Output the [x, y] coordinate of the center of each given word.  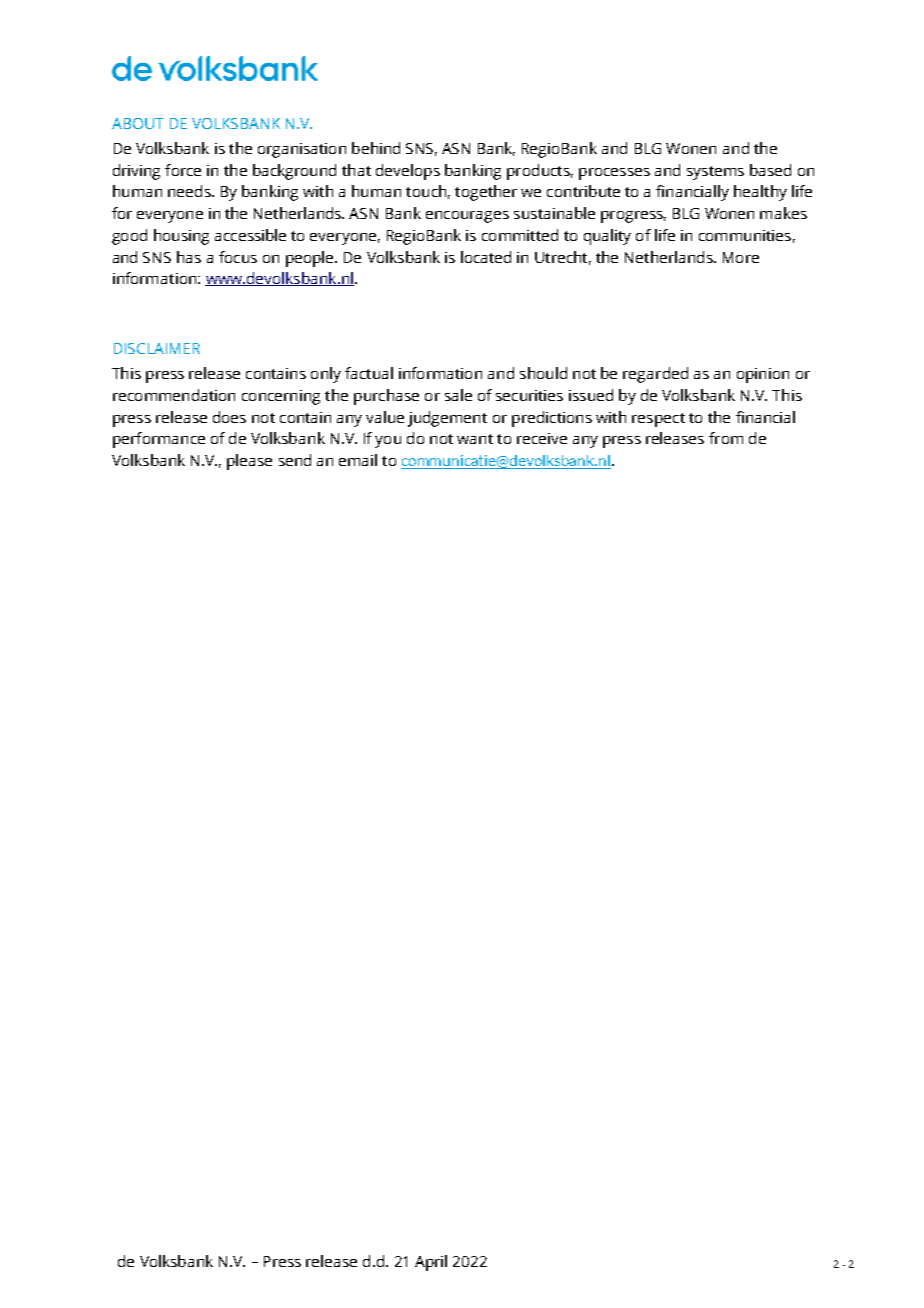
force [183, 170]
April [431, 1263]
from [726, 438]
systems [715, 173]
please [249, 462]
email [358, 460]
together [486, 193]
